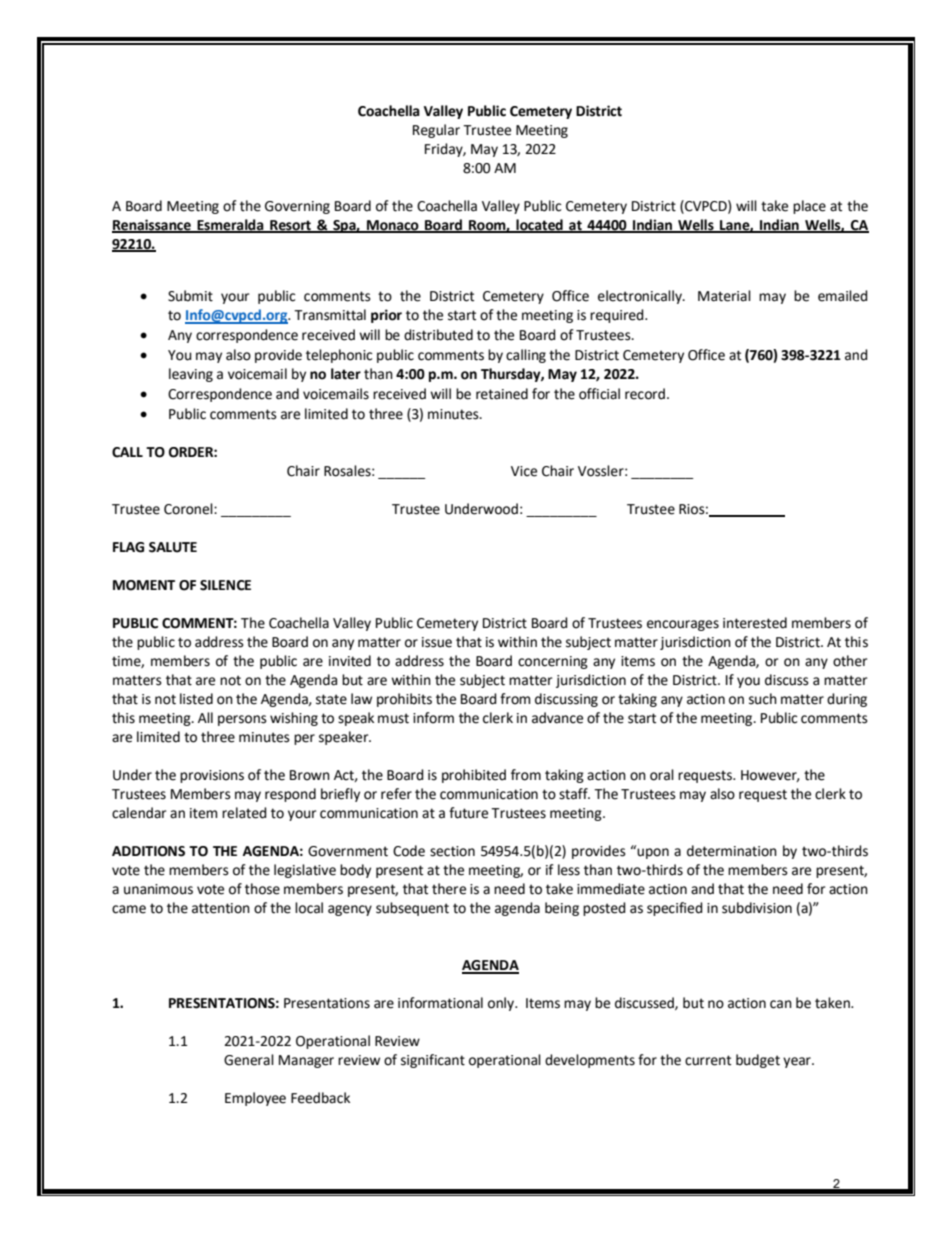  Describe the element at coordinates (249, 1060) in the screenshot. I see `General` at that location.
